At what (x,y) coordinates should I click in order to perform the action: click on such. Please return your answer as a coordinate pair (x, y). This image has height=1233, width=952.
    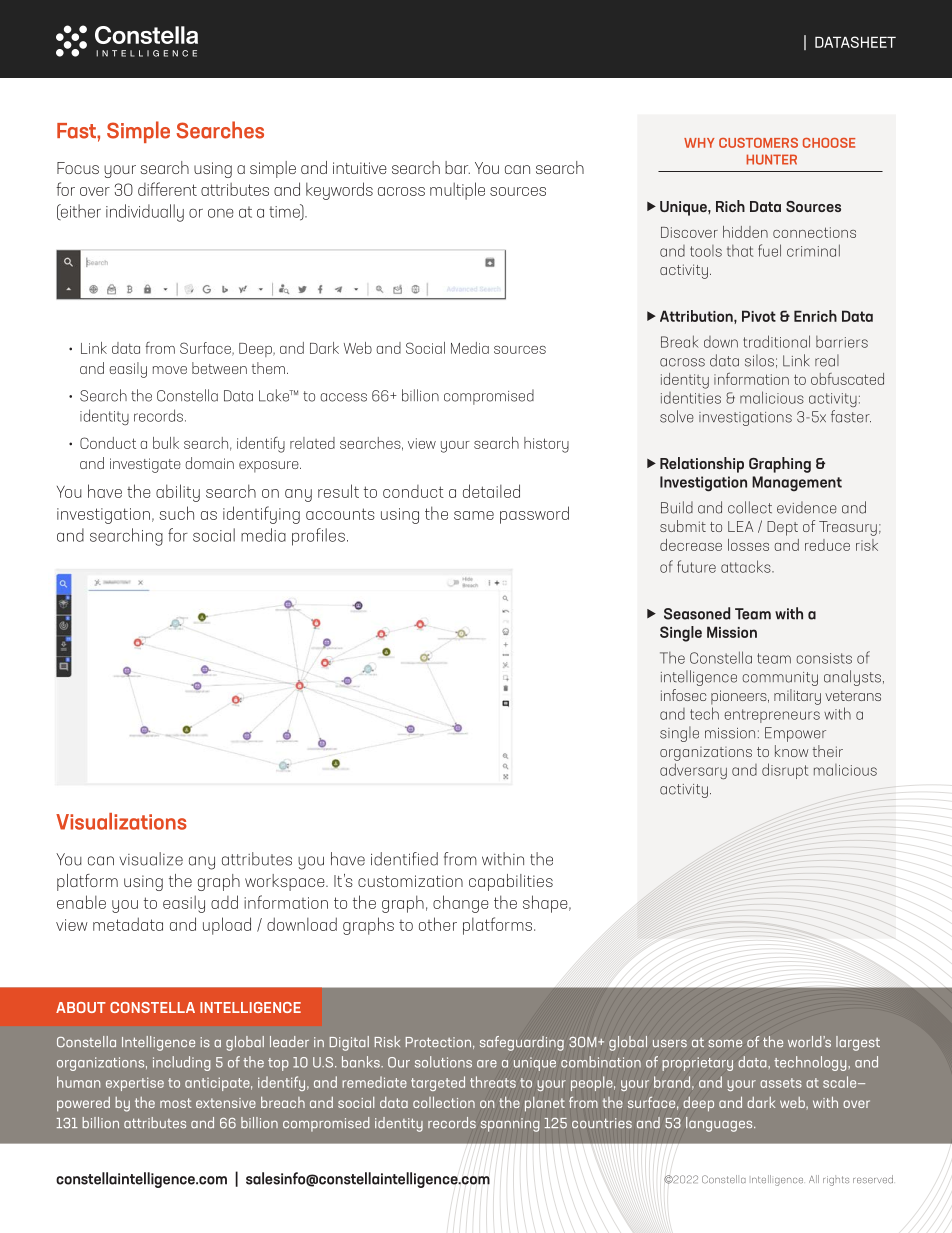
    Looking at the image, I should click on (176, 513).
